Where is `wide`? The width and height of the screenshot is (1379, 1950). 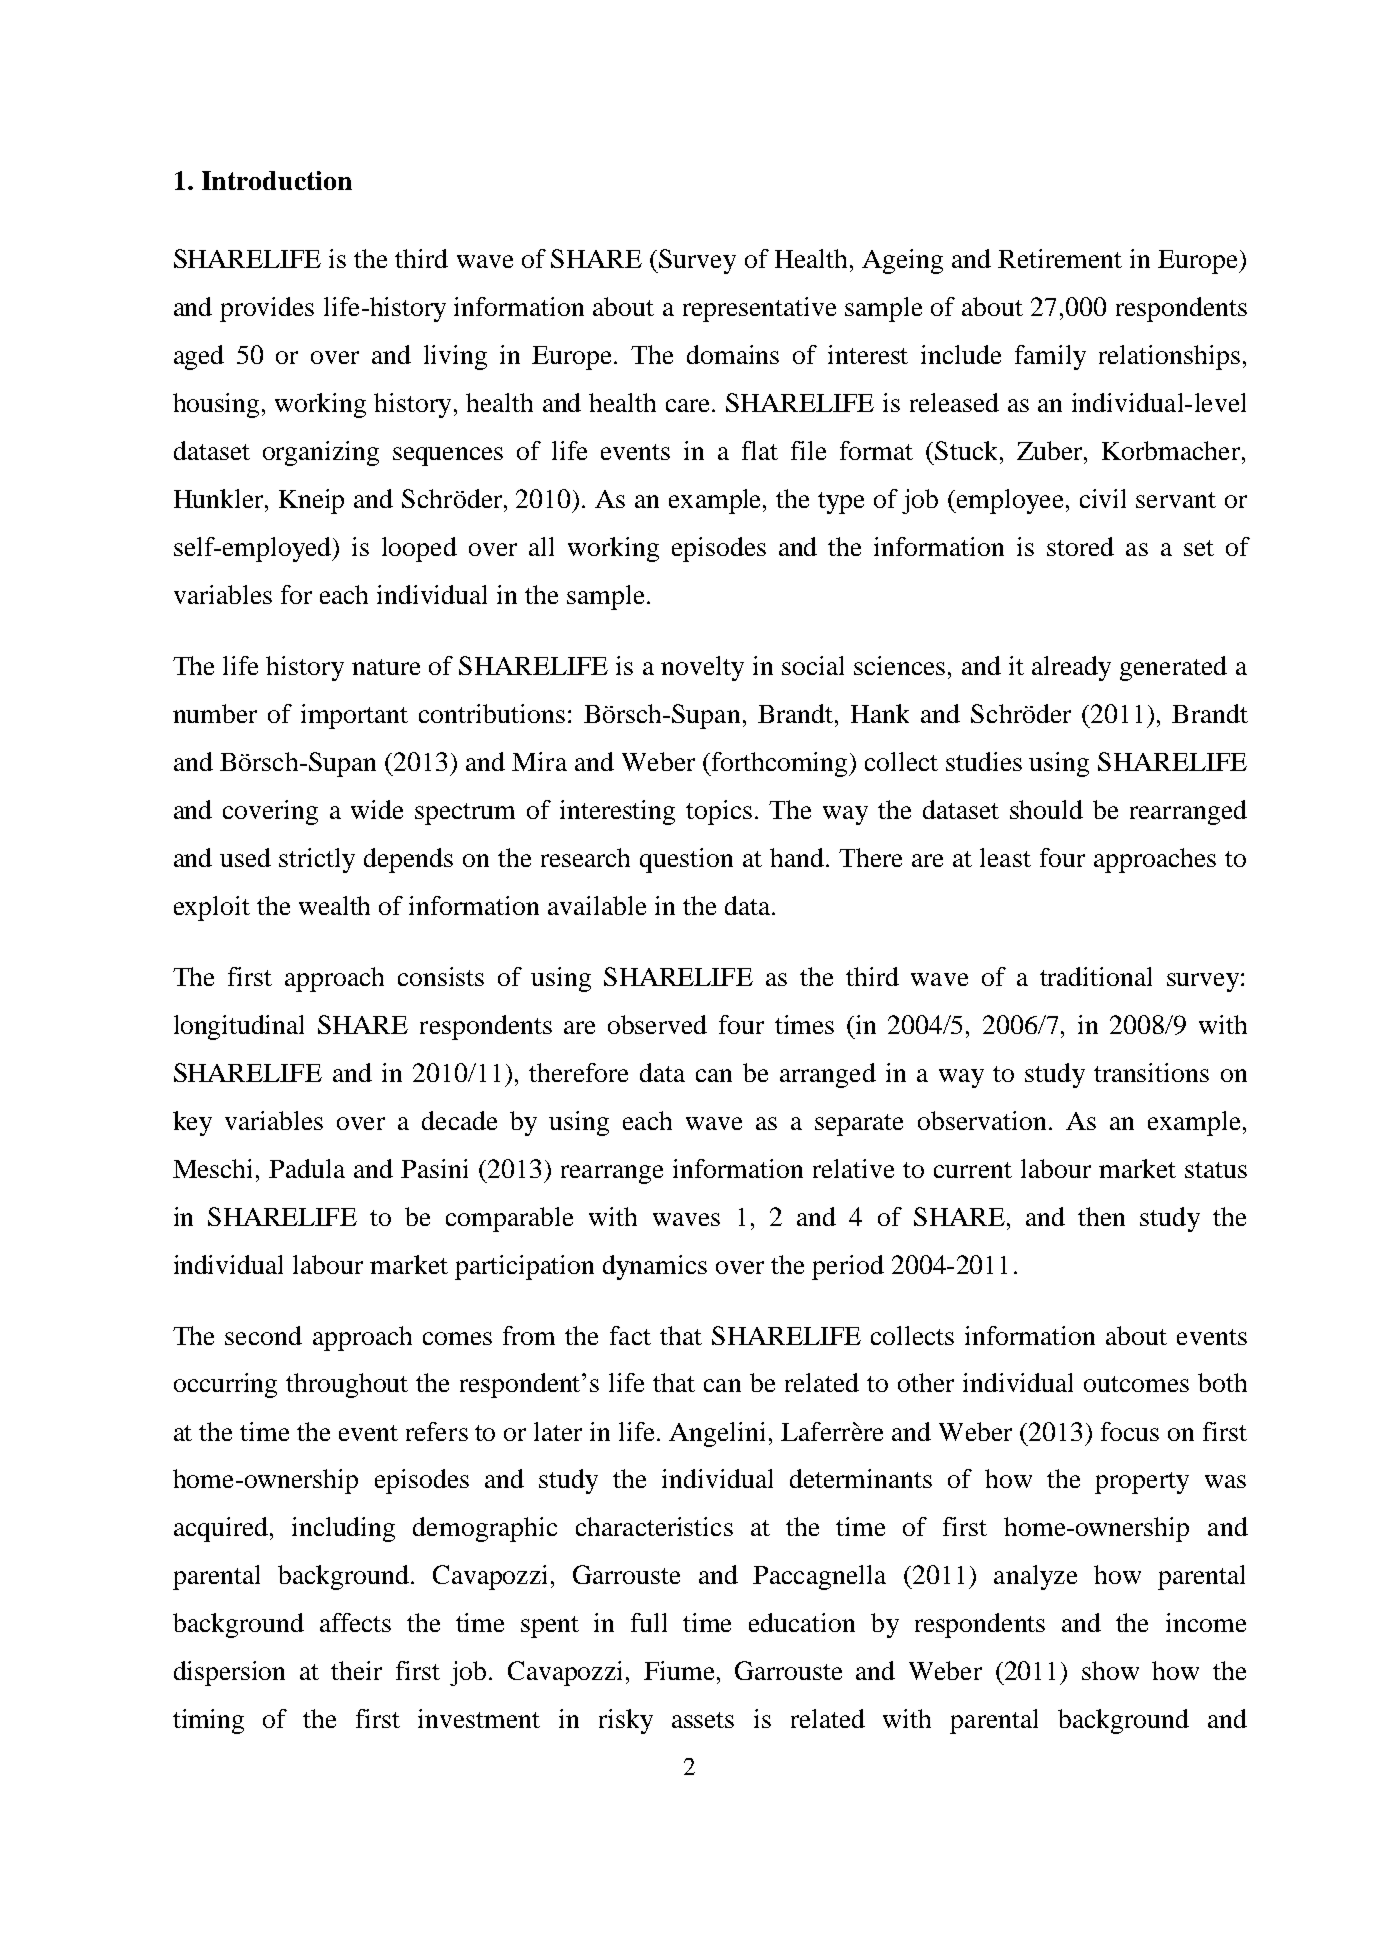
wide is located at coordinates (377, 809).
